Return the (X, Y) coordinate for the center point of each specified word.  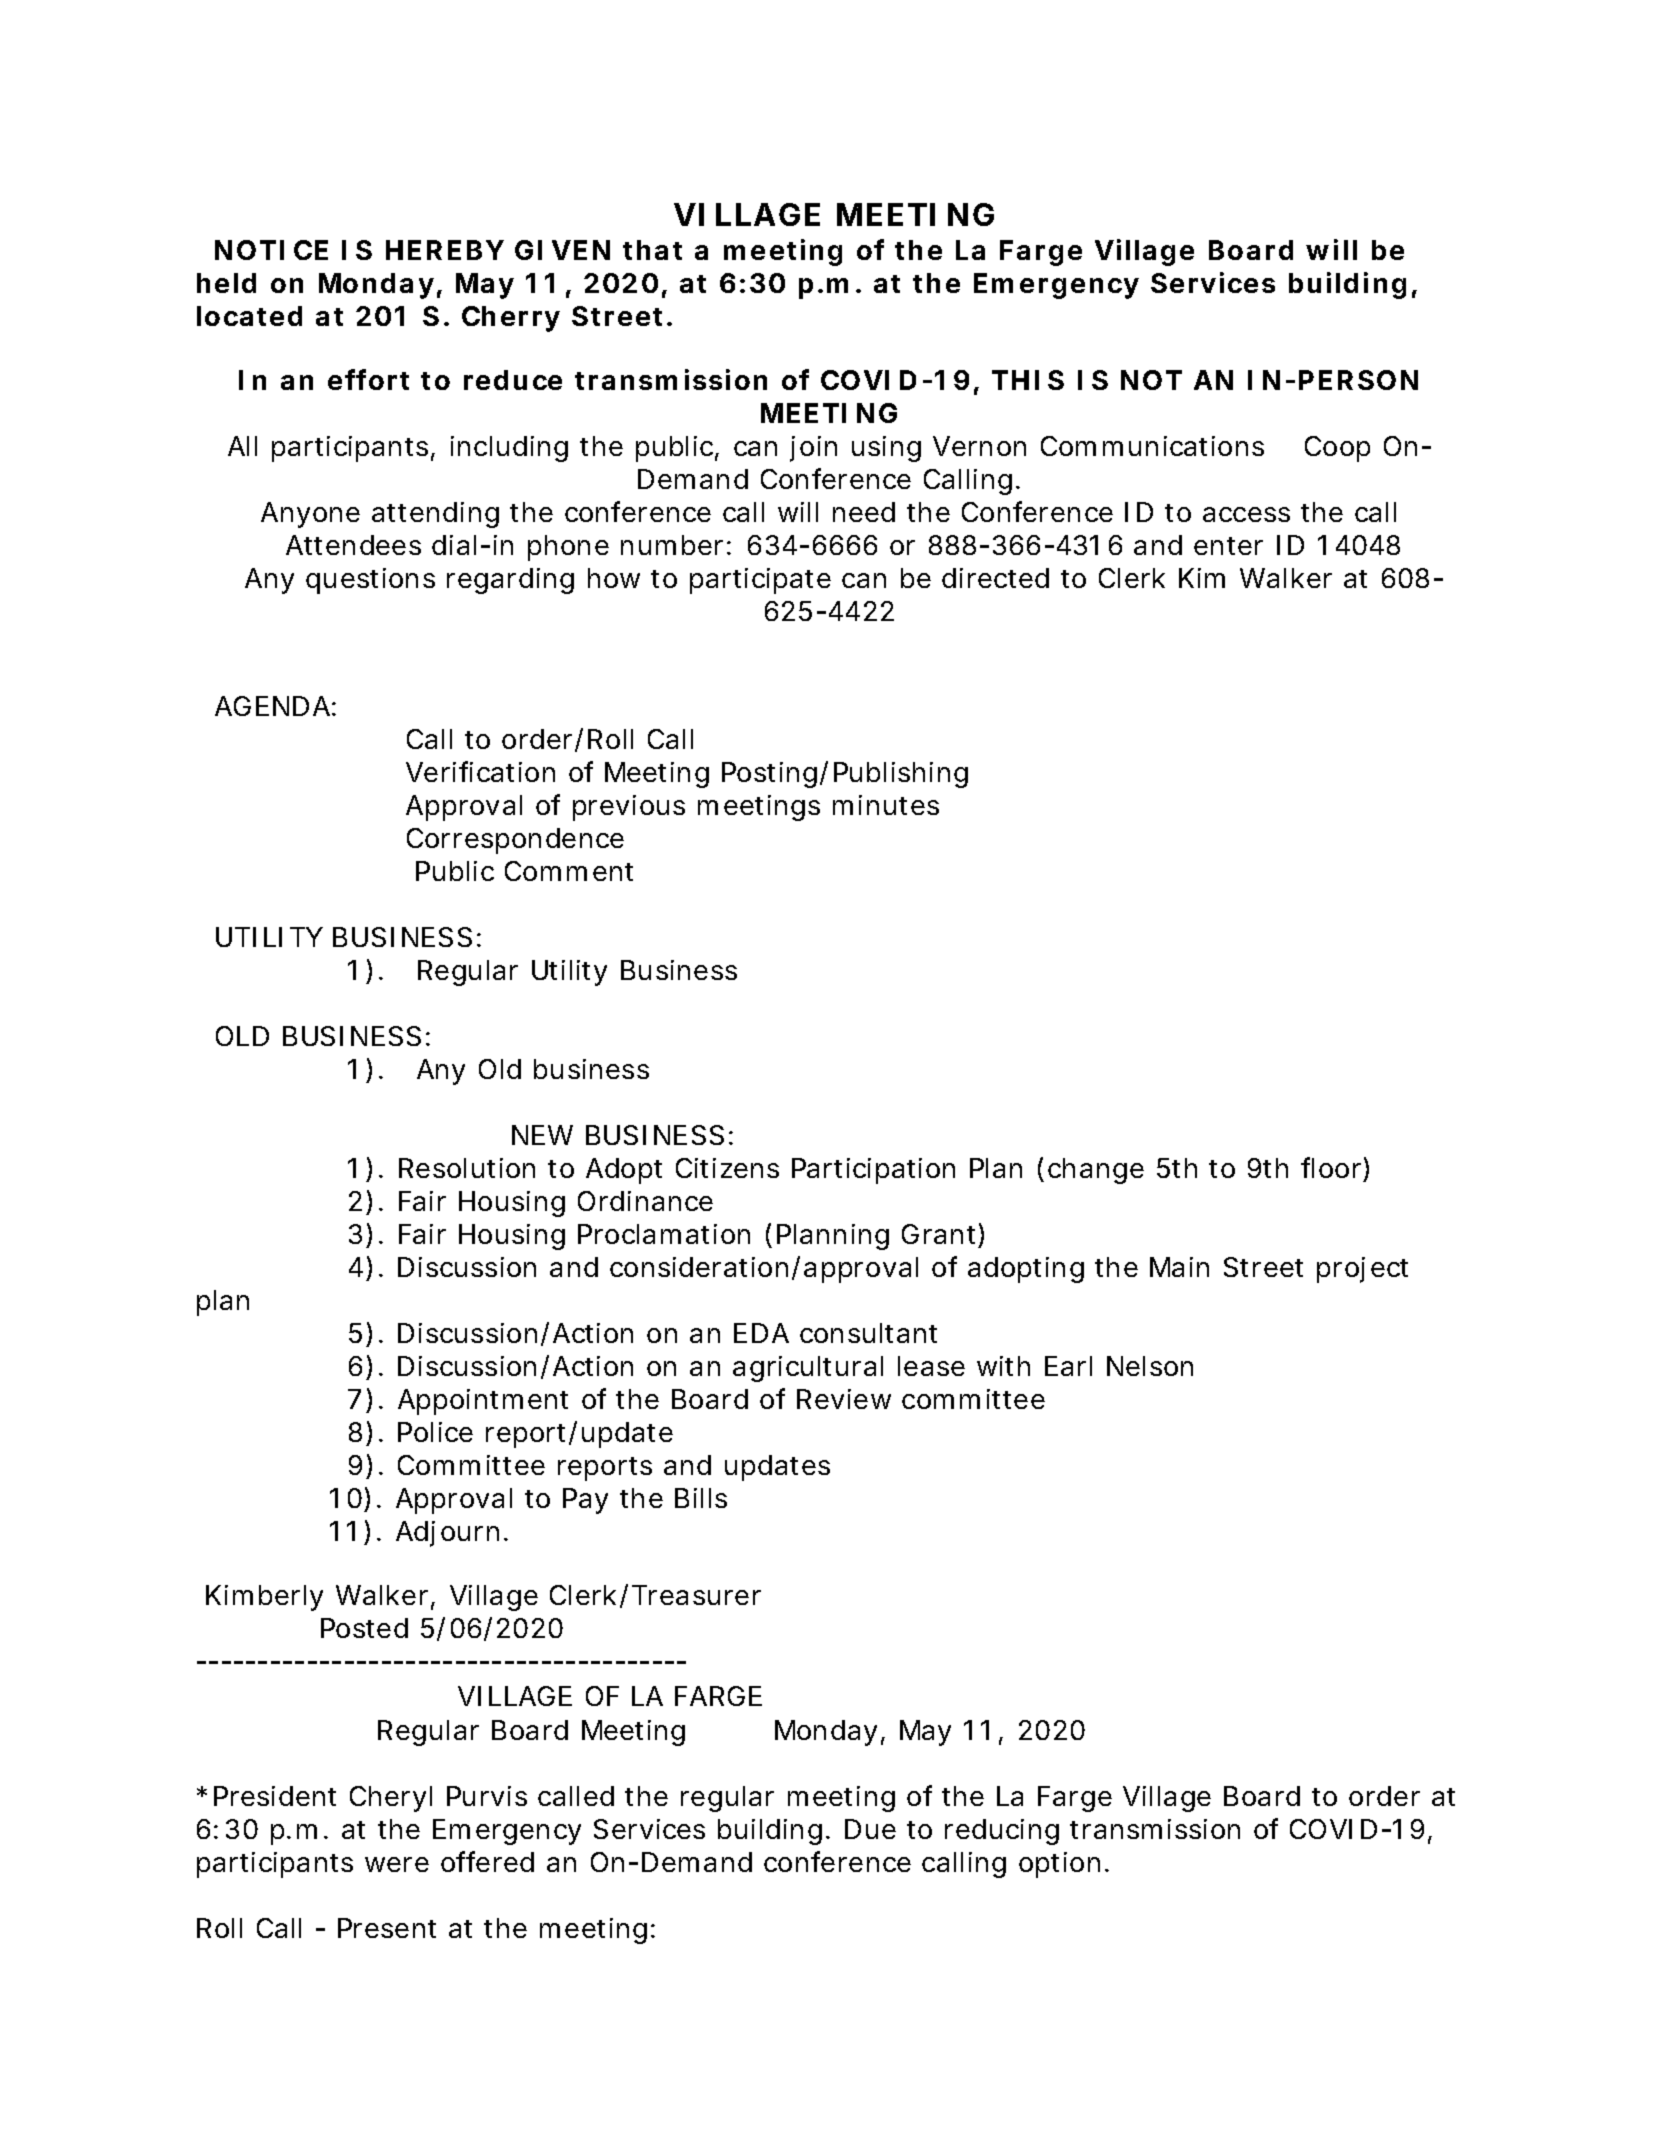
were (397, 1864)
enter (1228, 546)
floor (1331, 1167)
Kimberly (264, 1598)
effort (368, 379)
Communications (1152, 446)
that (652, 250)
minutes (886, 805)
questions (370, 581)
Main (1179, 1267)
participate (760, 581)
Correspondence (515, 841)
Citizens (727, 1168)
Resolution (467, 1168)
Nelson (1150, 1366)
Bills (701, 1498)
